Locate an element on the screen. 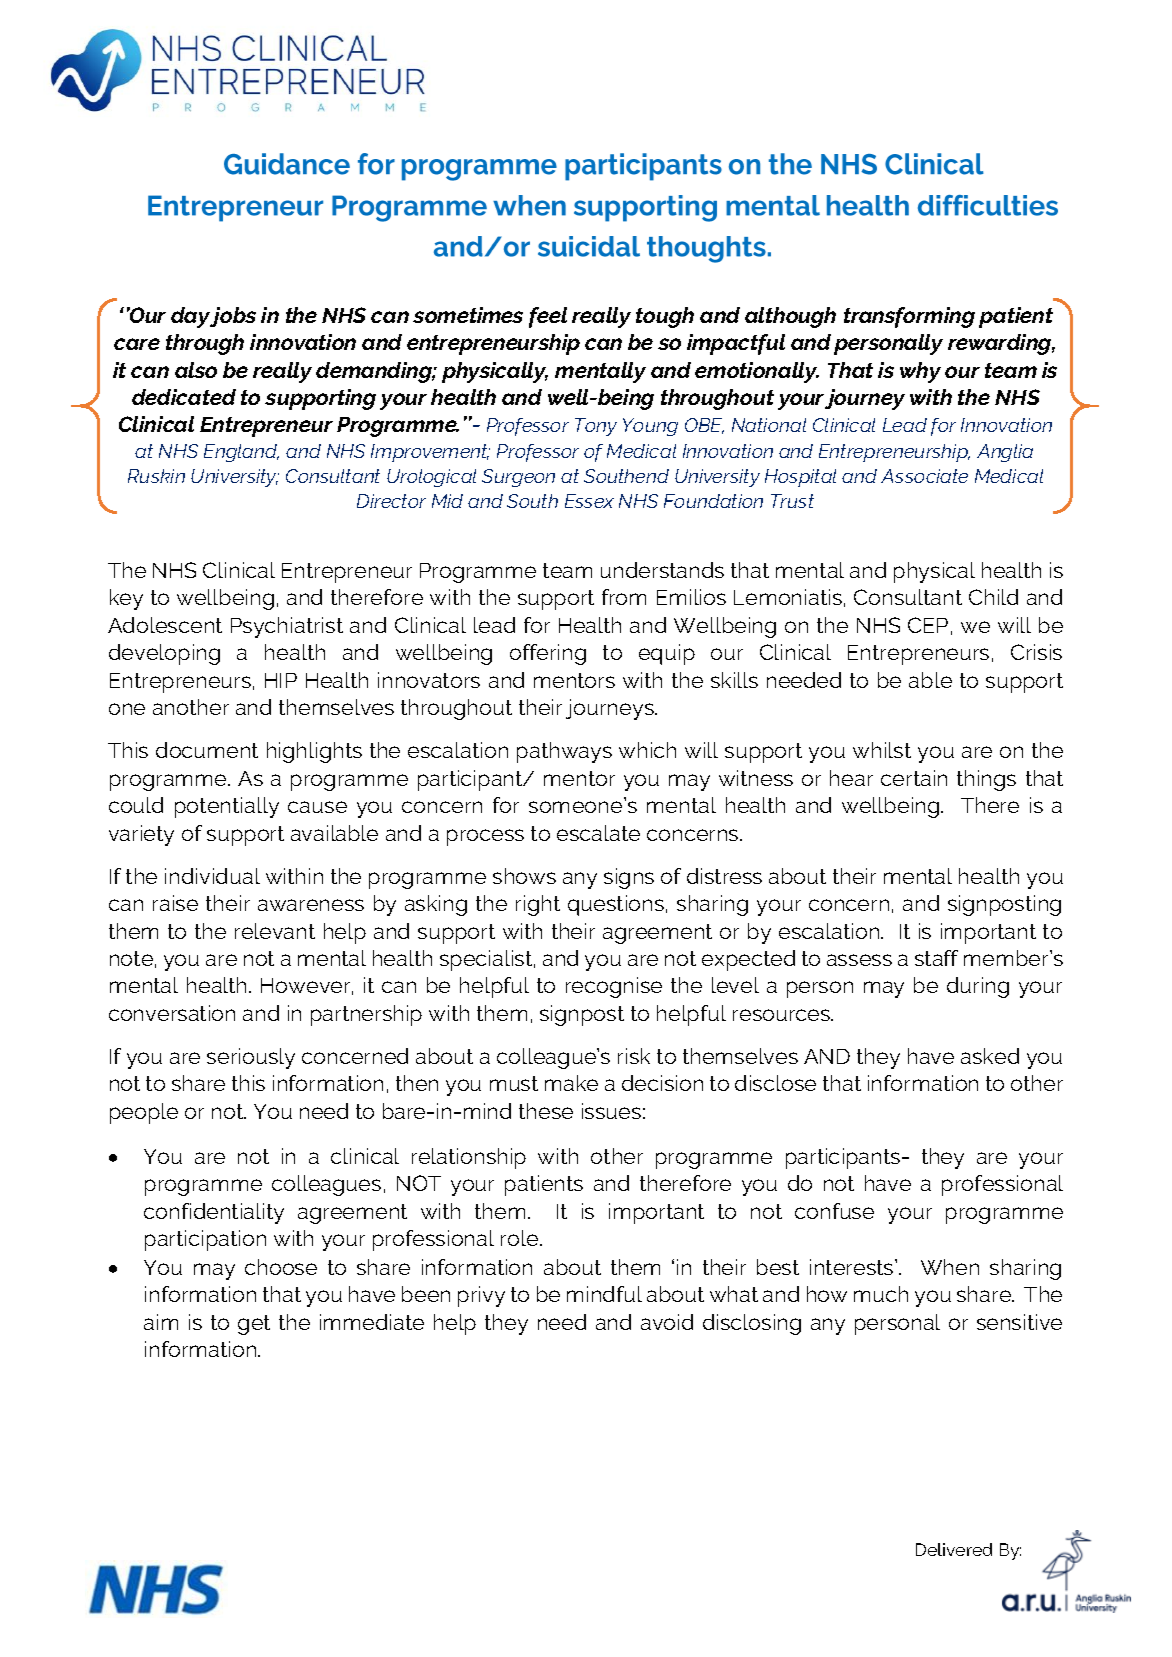  also is located at coordinates (196, 370).
